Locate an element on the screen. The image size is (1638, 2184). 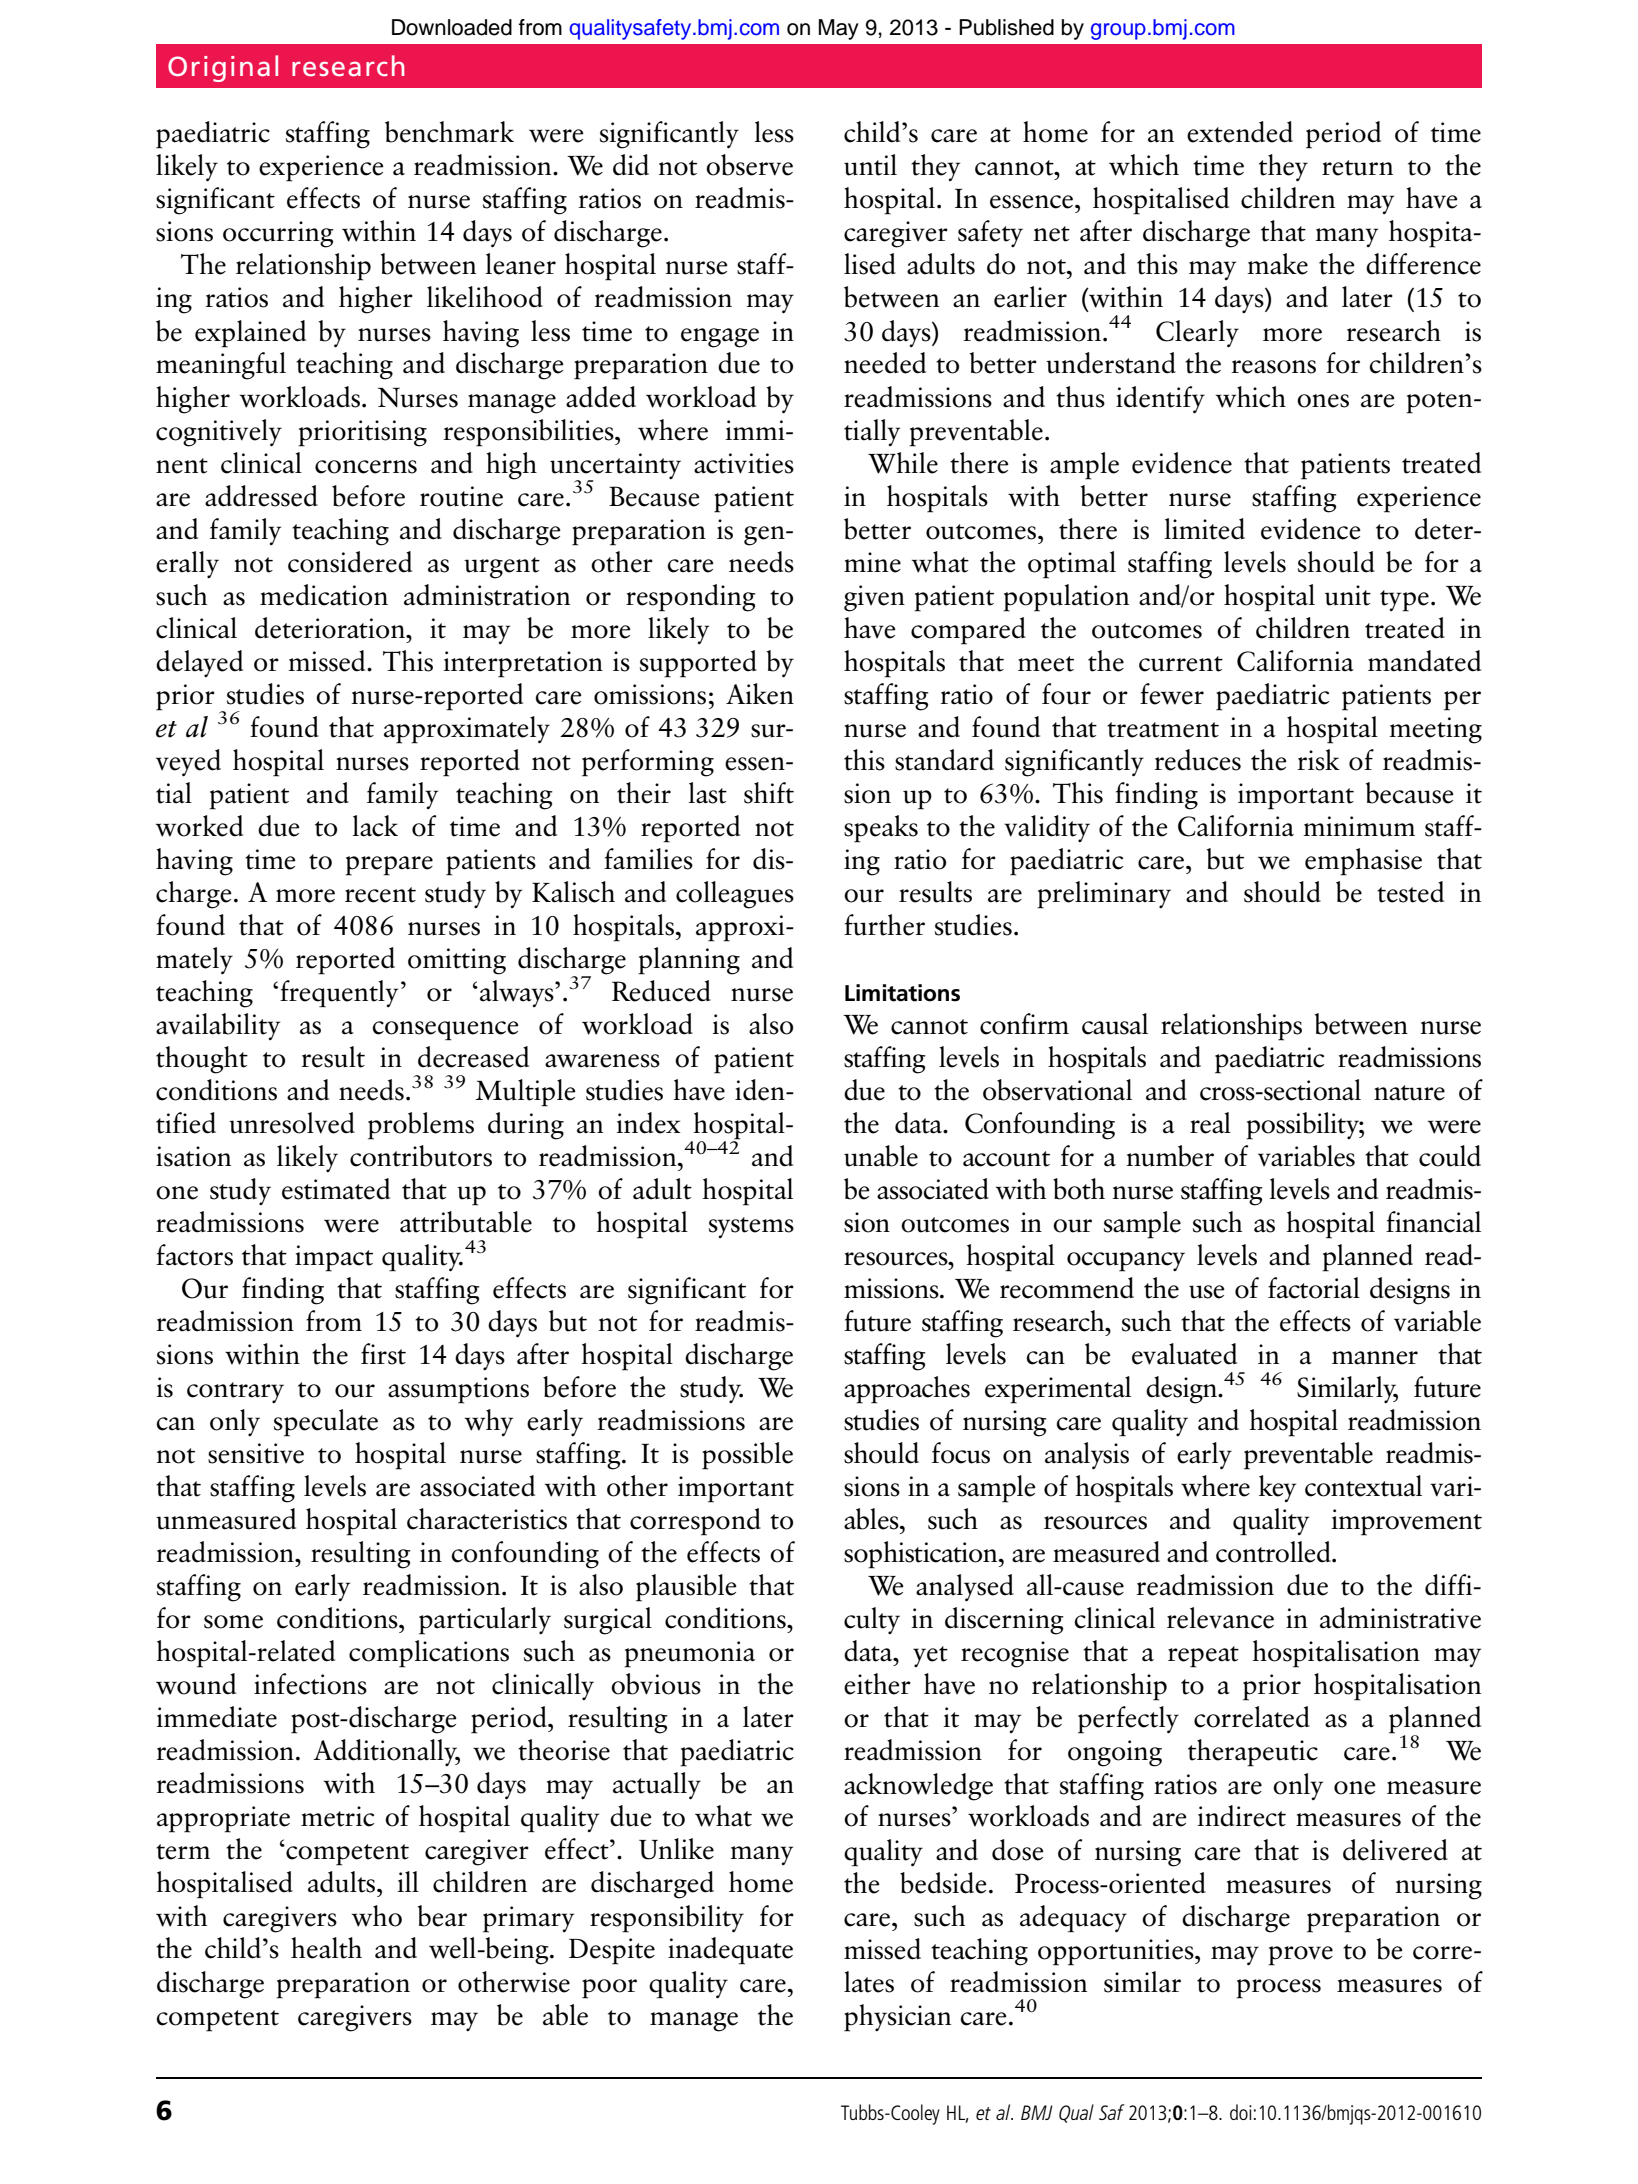
Limitations is located at coordinates (902, 993).
